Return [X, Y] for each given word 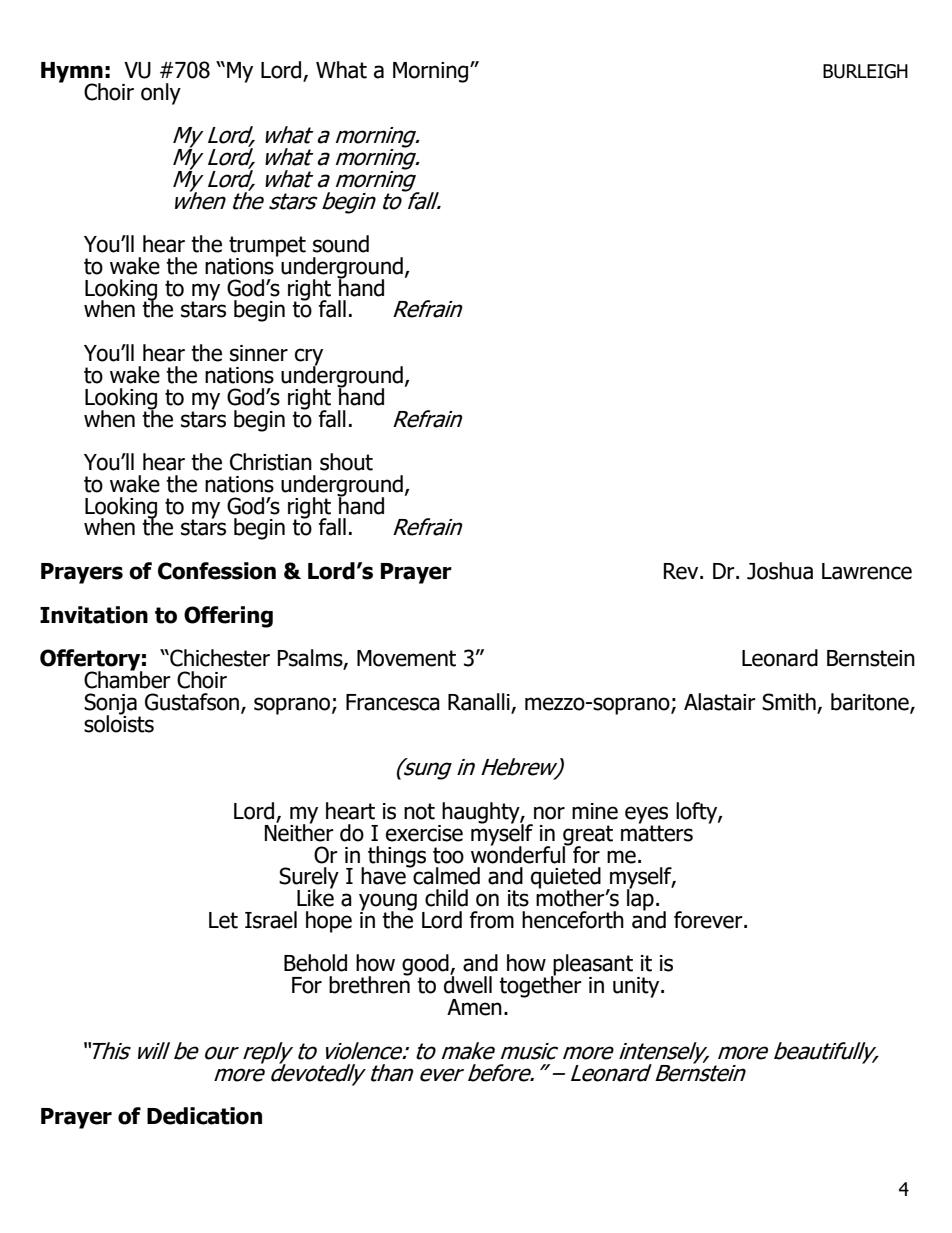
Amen [474, 1007]
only [161, 94]
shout [346, 462]
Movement [406, 658]
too [448, 855]
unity [637, 987]
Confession [217, 571]
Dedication [204, 1116]
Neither [299, 831]
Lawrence [867, 571]
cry [309, 358]
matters [657, 832]
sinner [259, 353]
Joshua [780, 571]
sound [341, 244]
